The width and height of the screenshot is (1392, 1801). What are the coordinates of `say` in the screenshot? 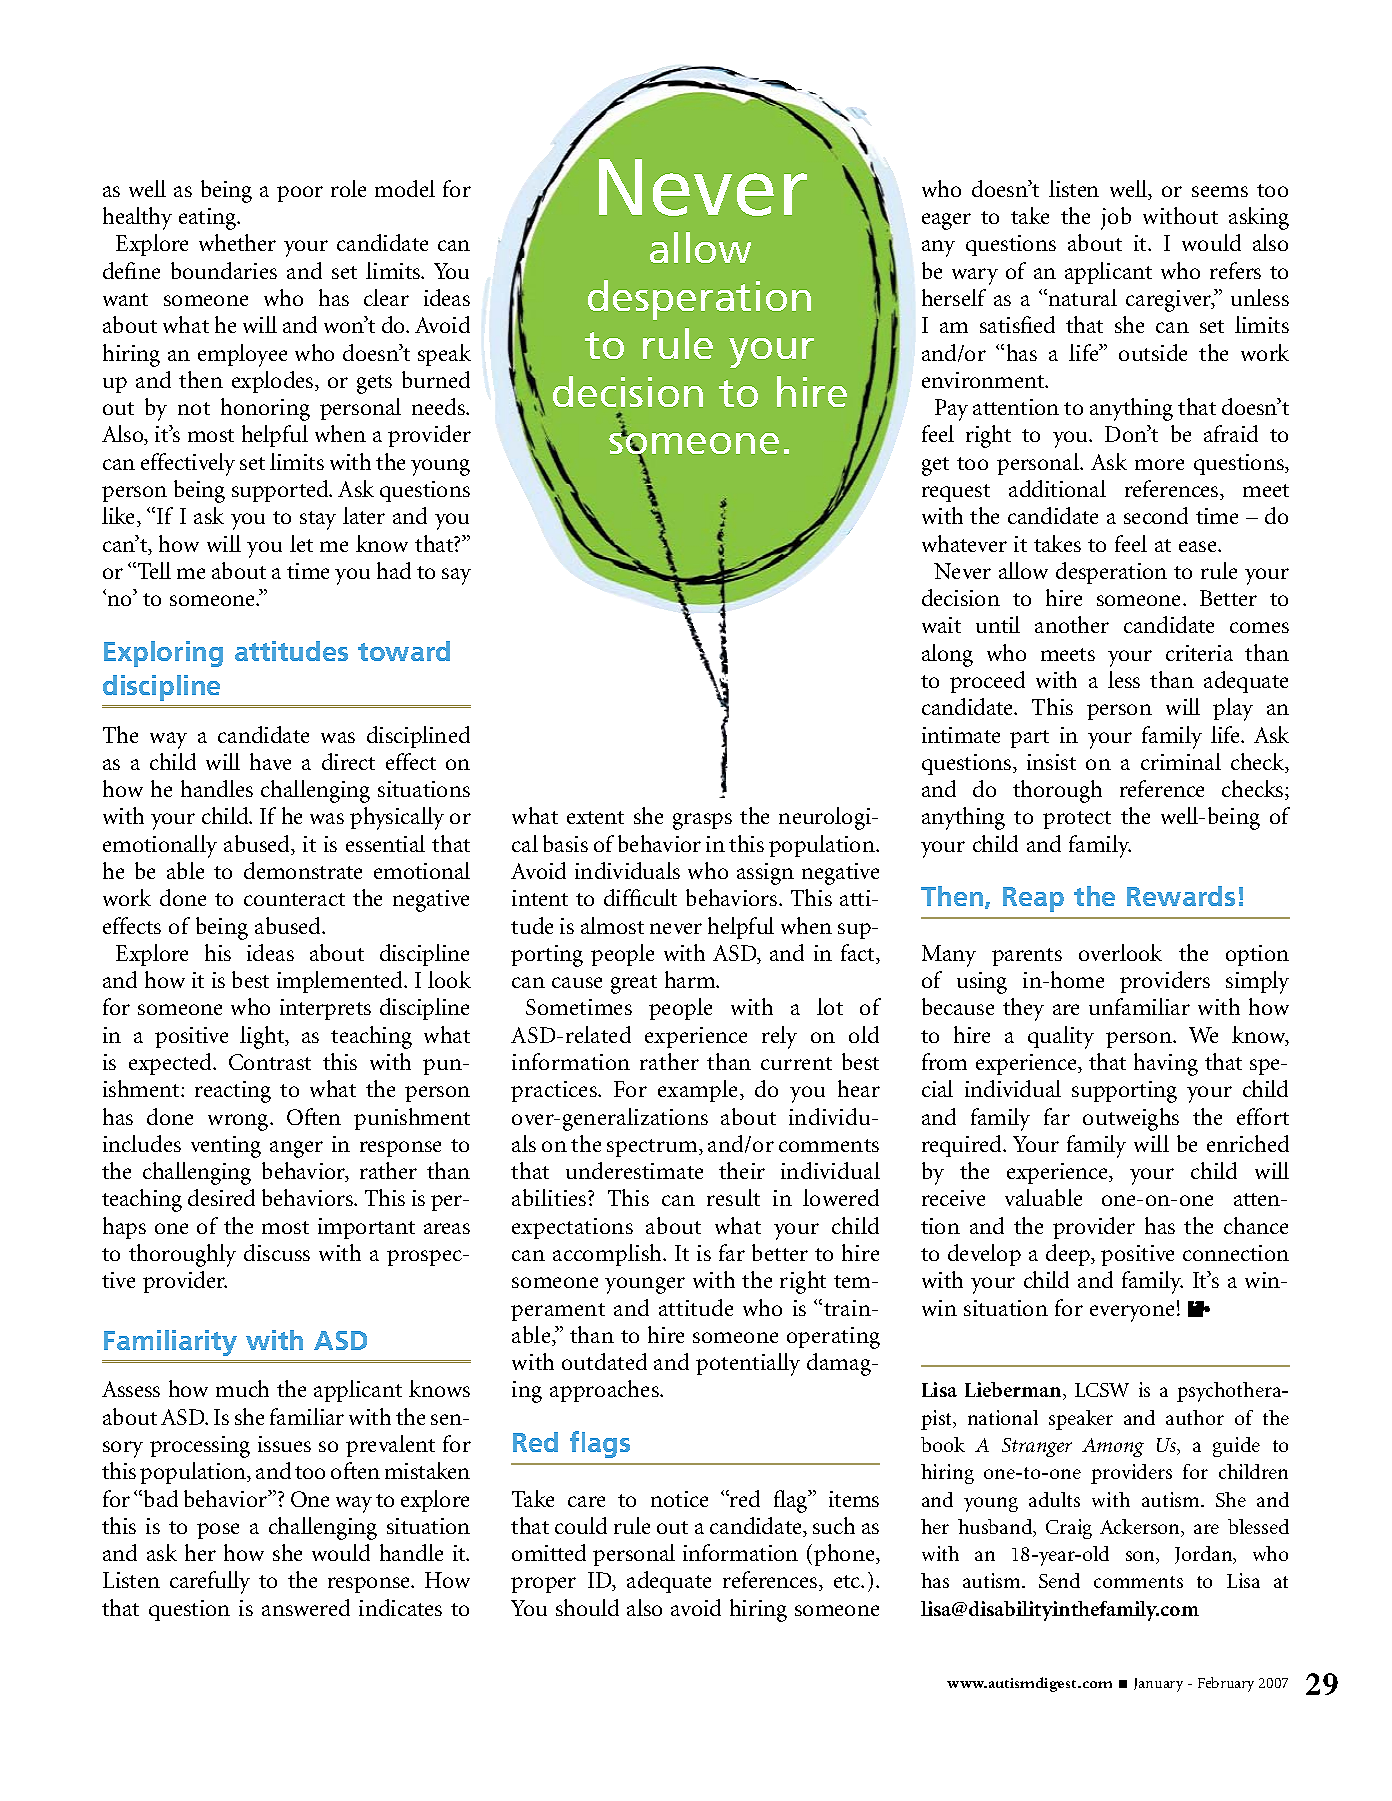 It's located at (456, 576).
